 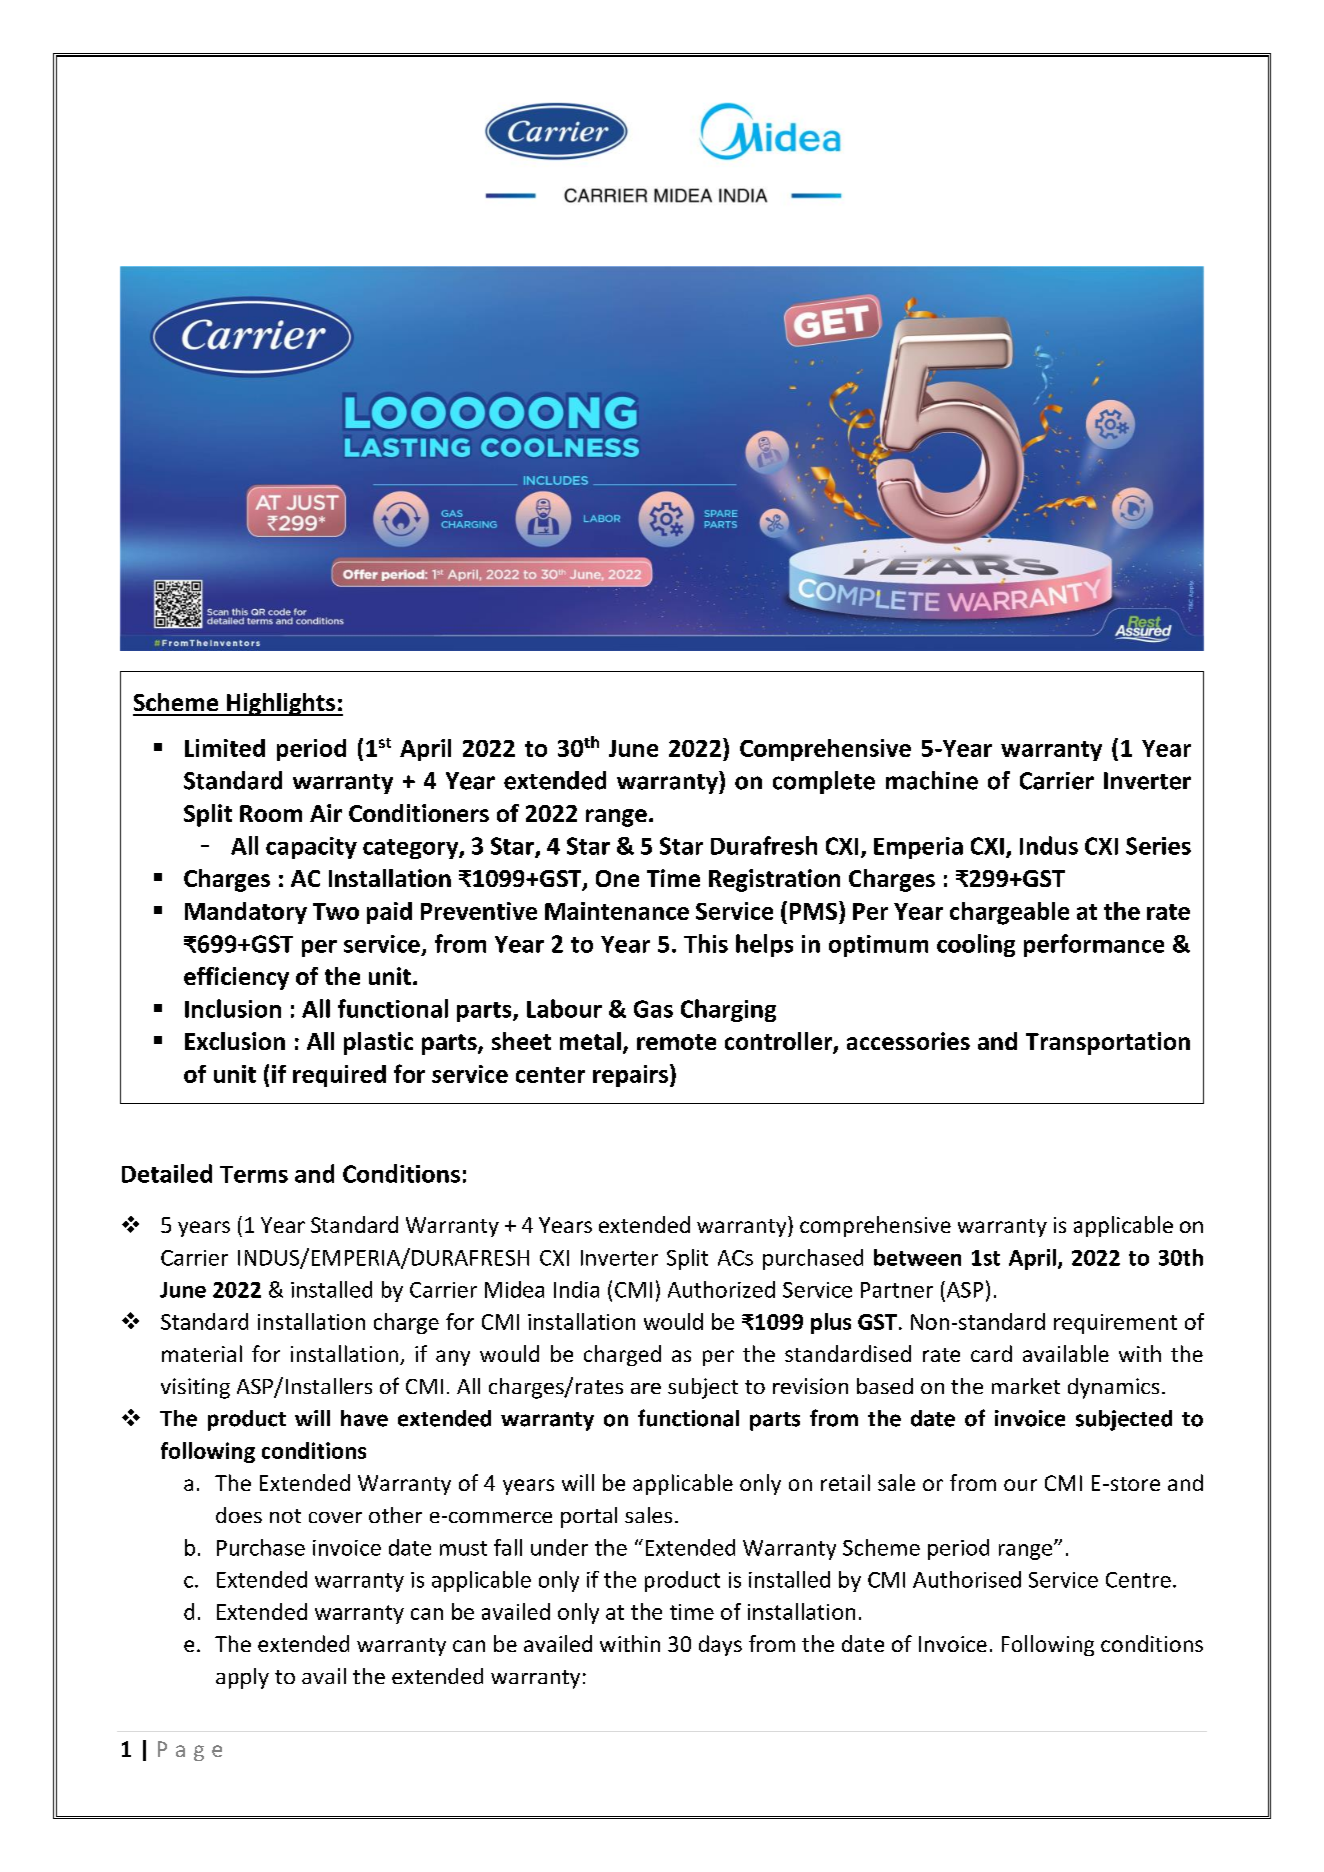 I want to click on not, so click(x=285, y=1516).
